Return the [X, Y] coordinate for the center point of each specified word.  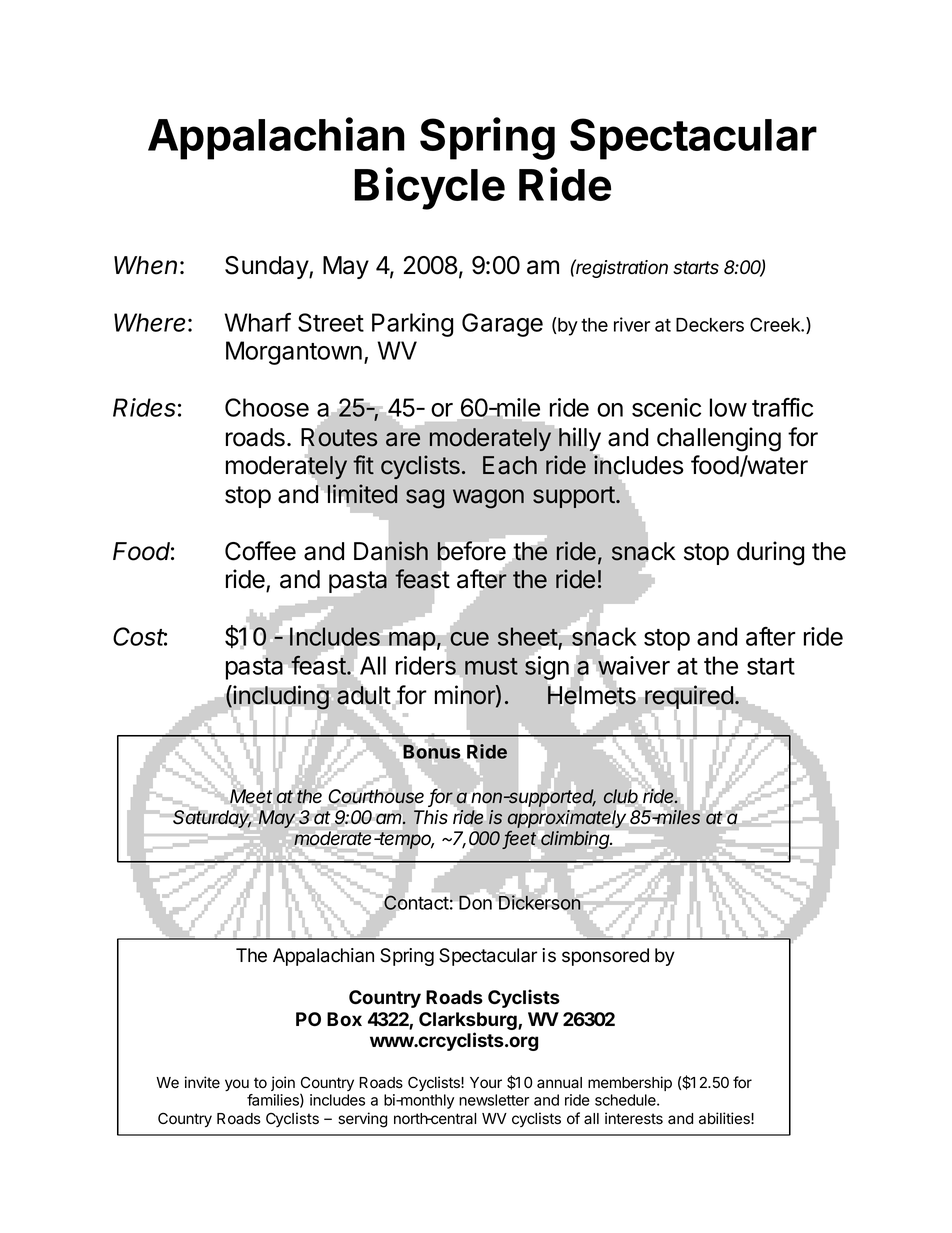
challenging [719, 439]
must [491, 666]
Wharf [257, 322]
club [621, 796]
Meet [251, 796]
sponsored [605, 957]
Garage [502, 325]
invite [202, 1082]
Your [486, 1083]
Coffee [260, 551]
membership [630, 1083]
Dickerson [539, 903]
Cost [140, 636]
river [632, 324]
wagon [488, 499]
